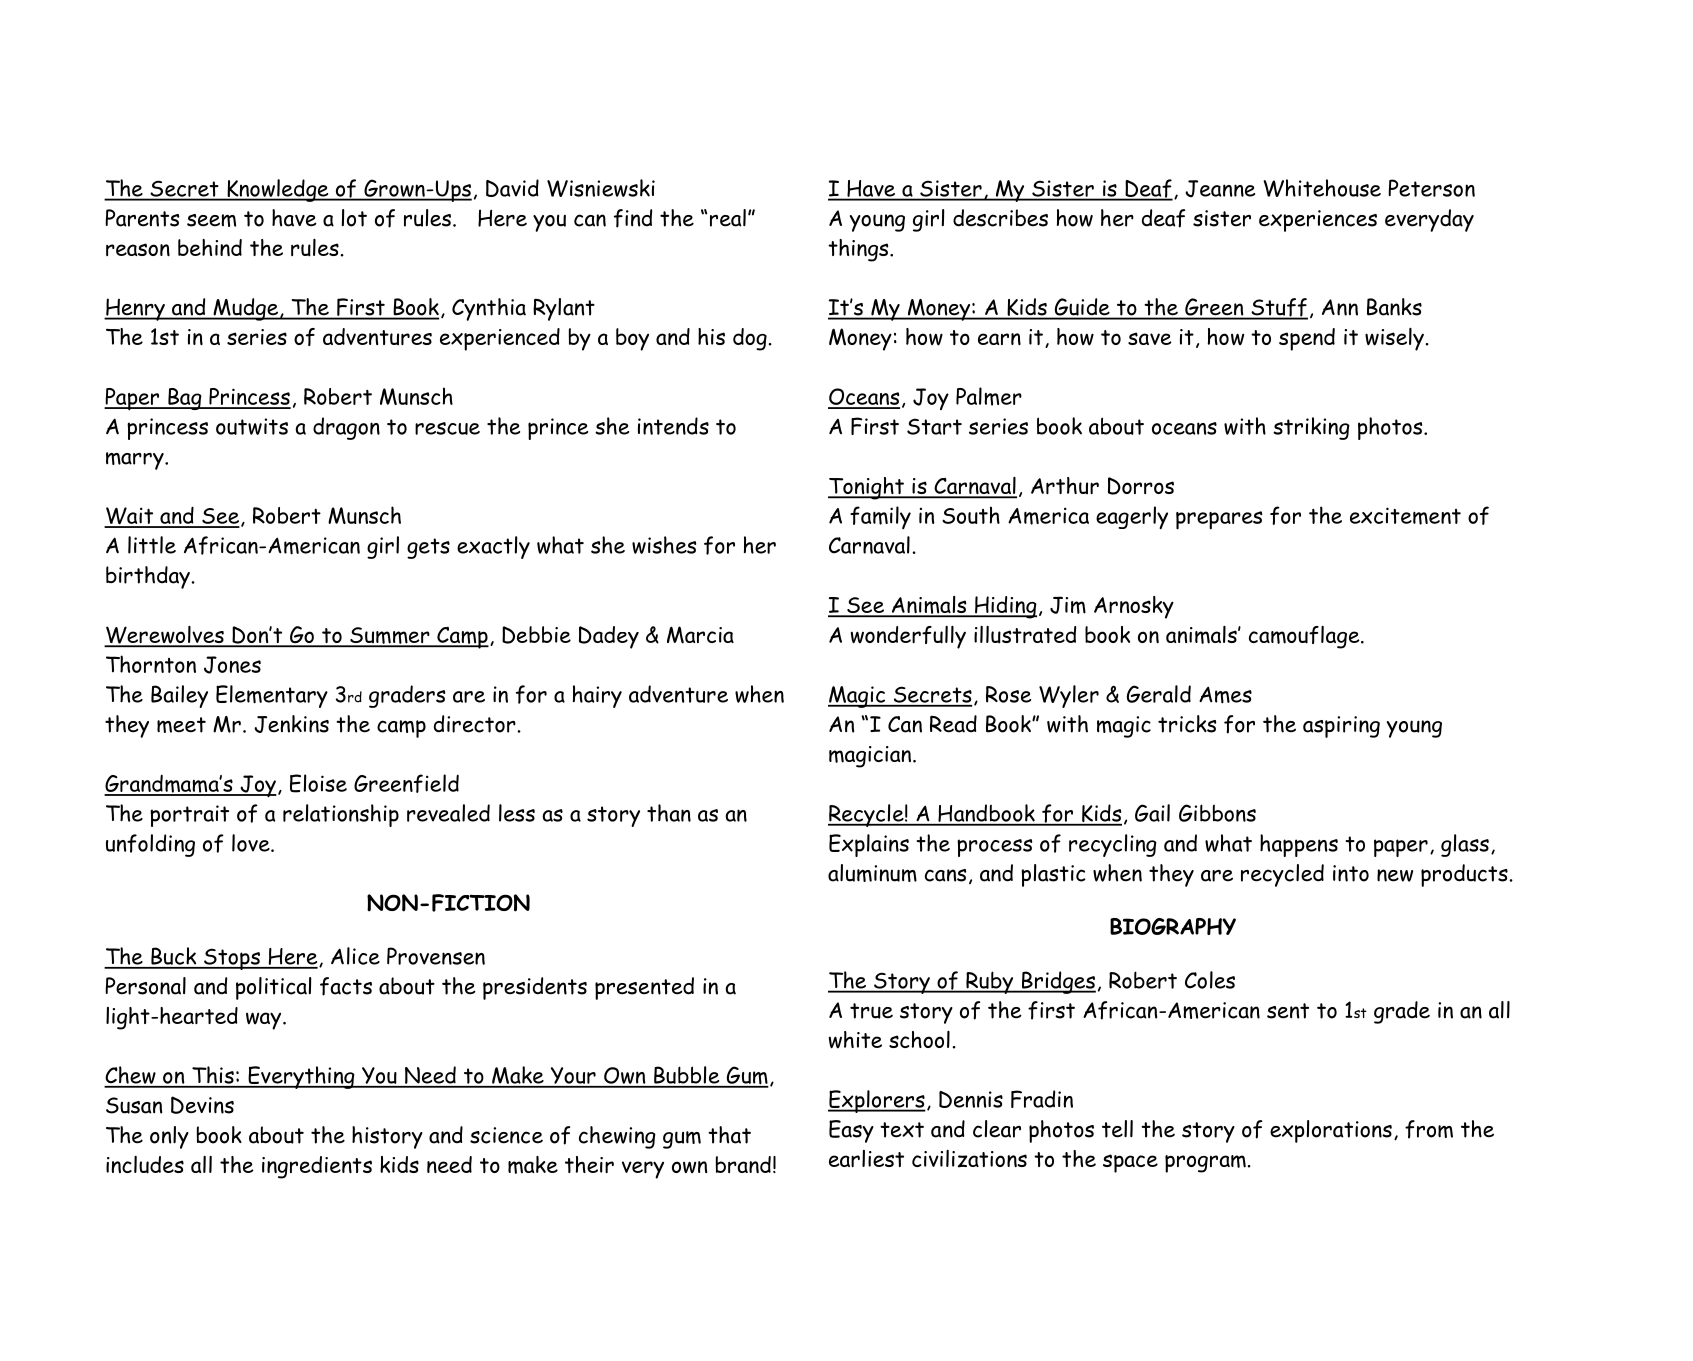 This document has height=1361, width=1693. I want to click on lot, so click(354, 218).
